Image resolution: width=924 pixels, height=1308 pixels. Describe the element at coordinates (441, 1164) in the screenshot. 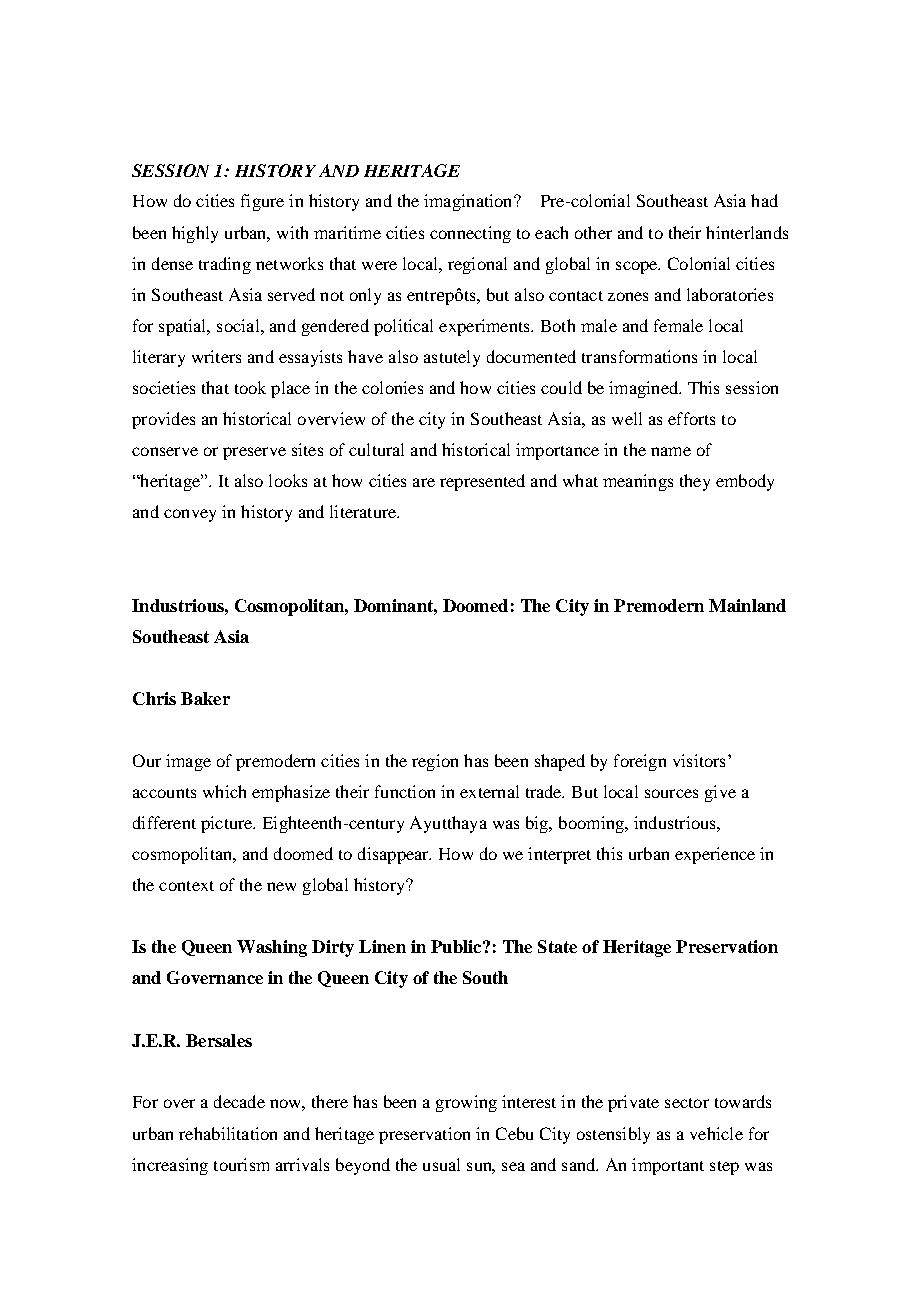

I see `usual` at that location.
